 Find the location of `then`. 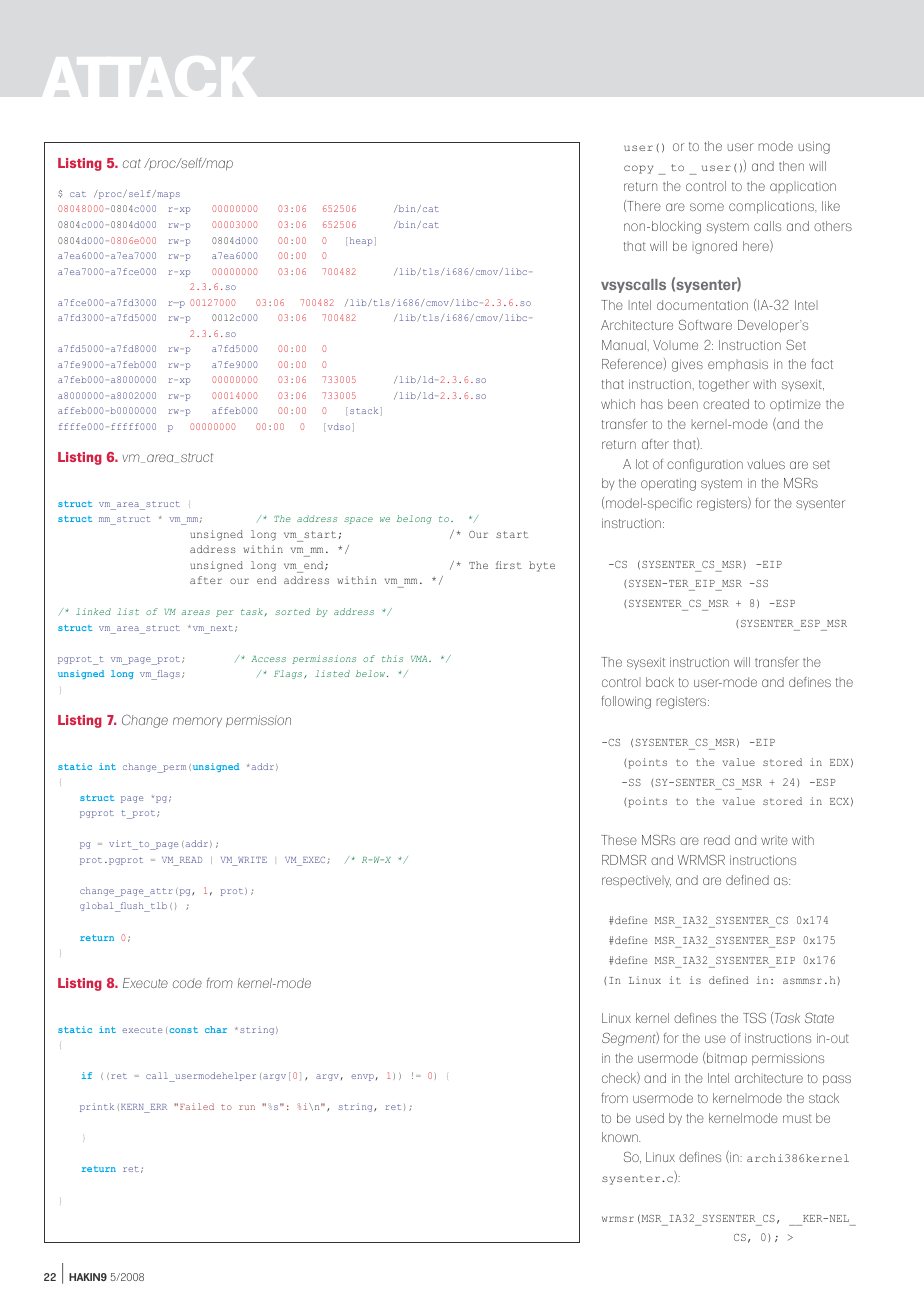

then is located at coordinates (791, 166).
